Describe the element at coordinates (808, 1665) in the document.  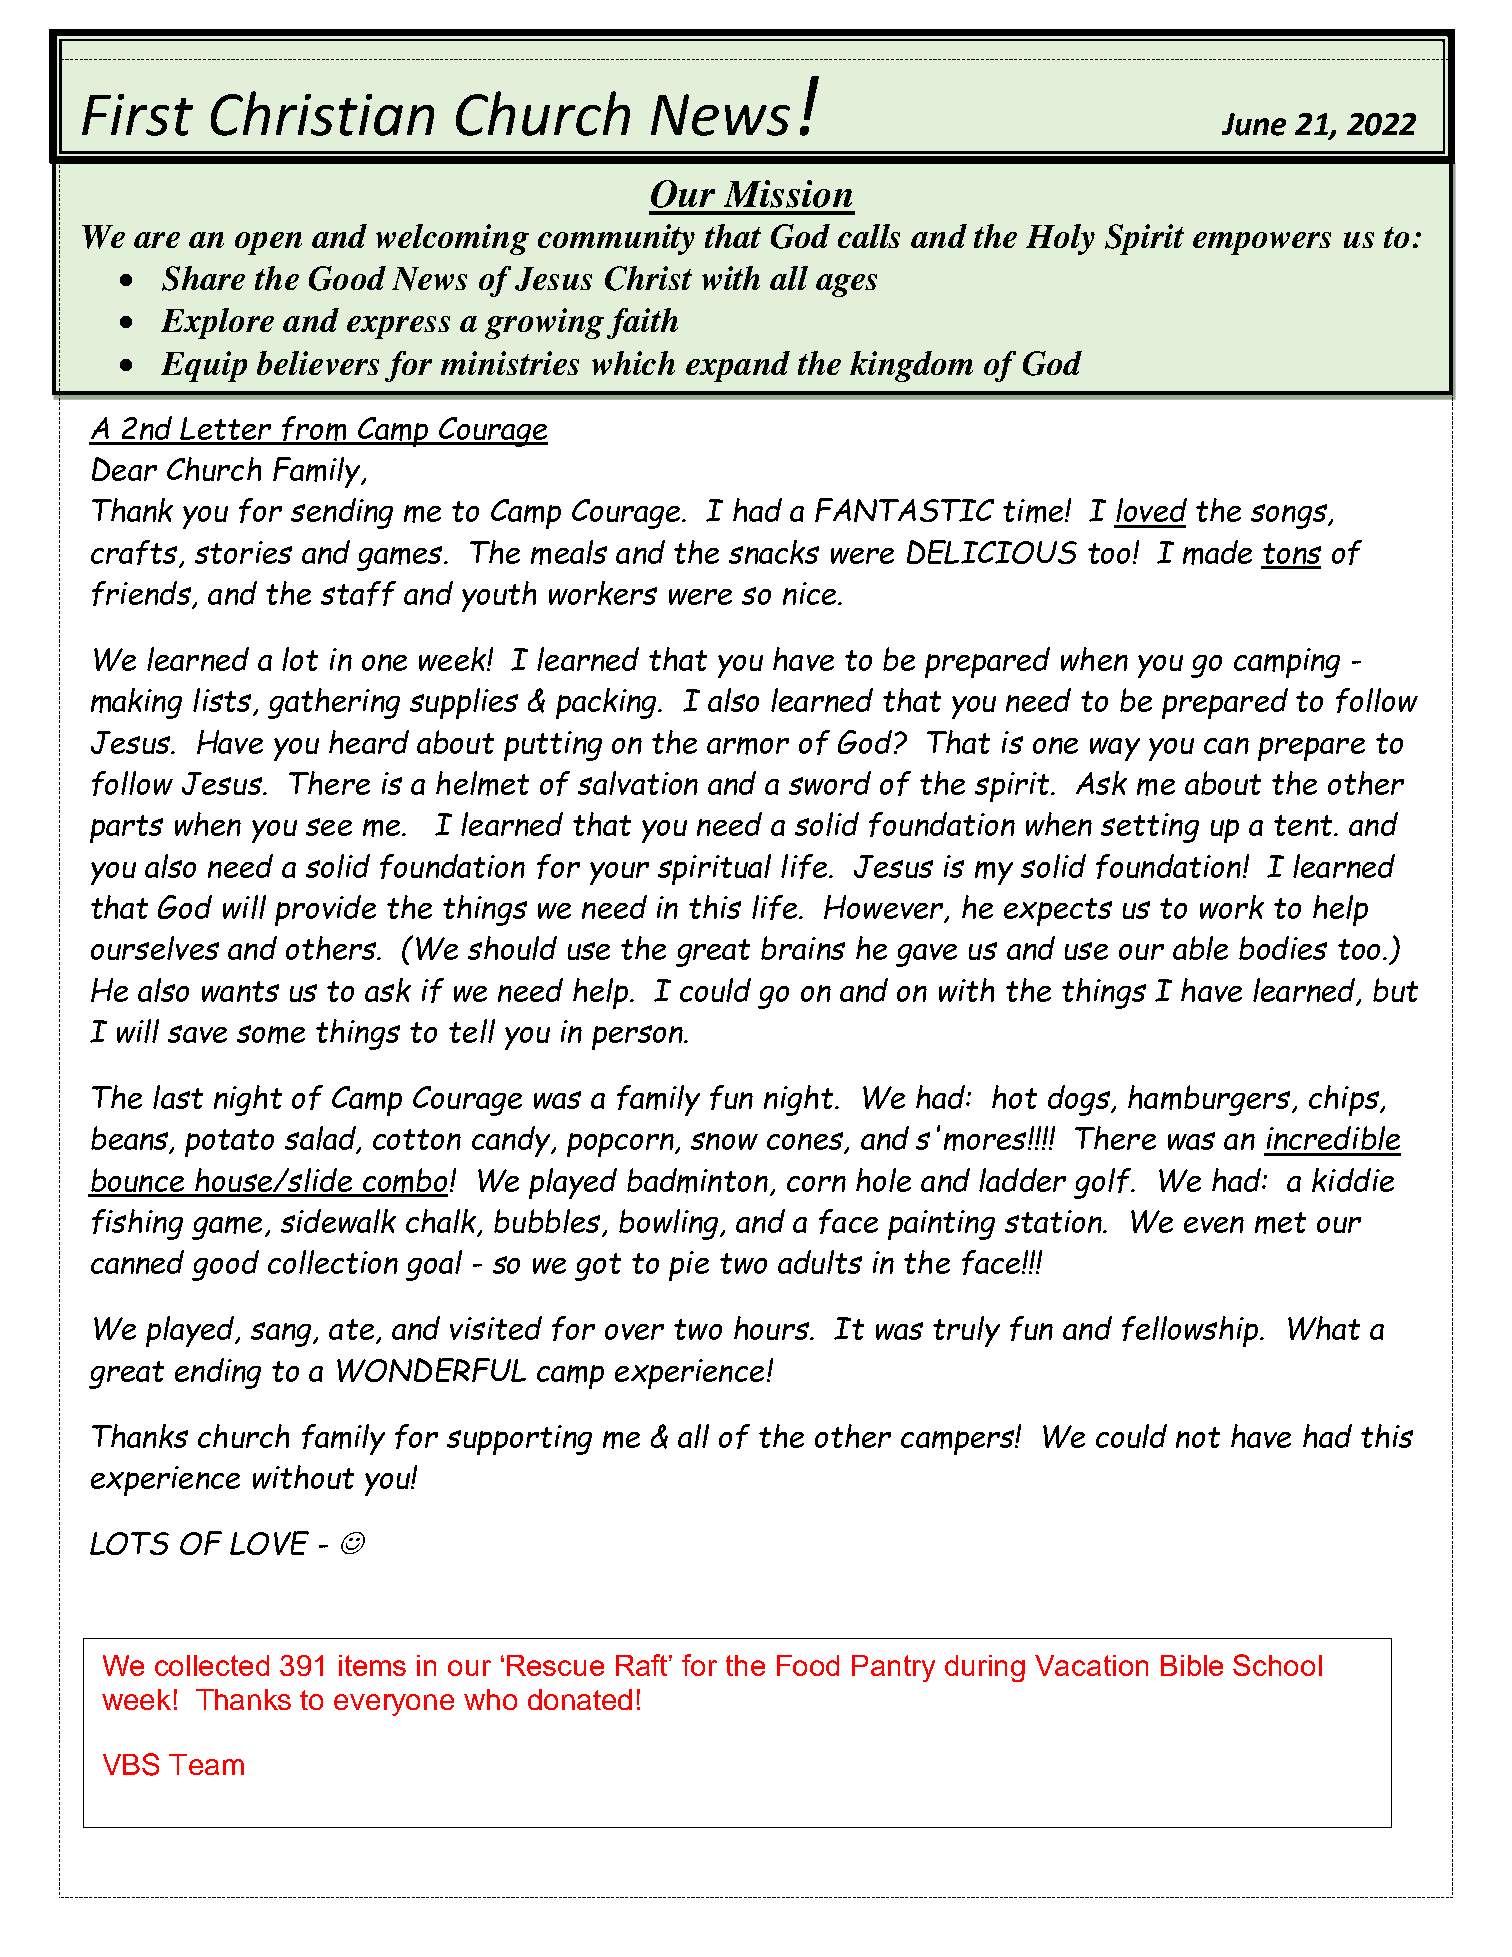
I see `Food` at that location.
